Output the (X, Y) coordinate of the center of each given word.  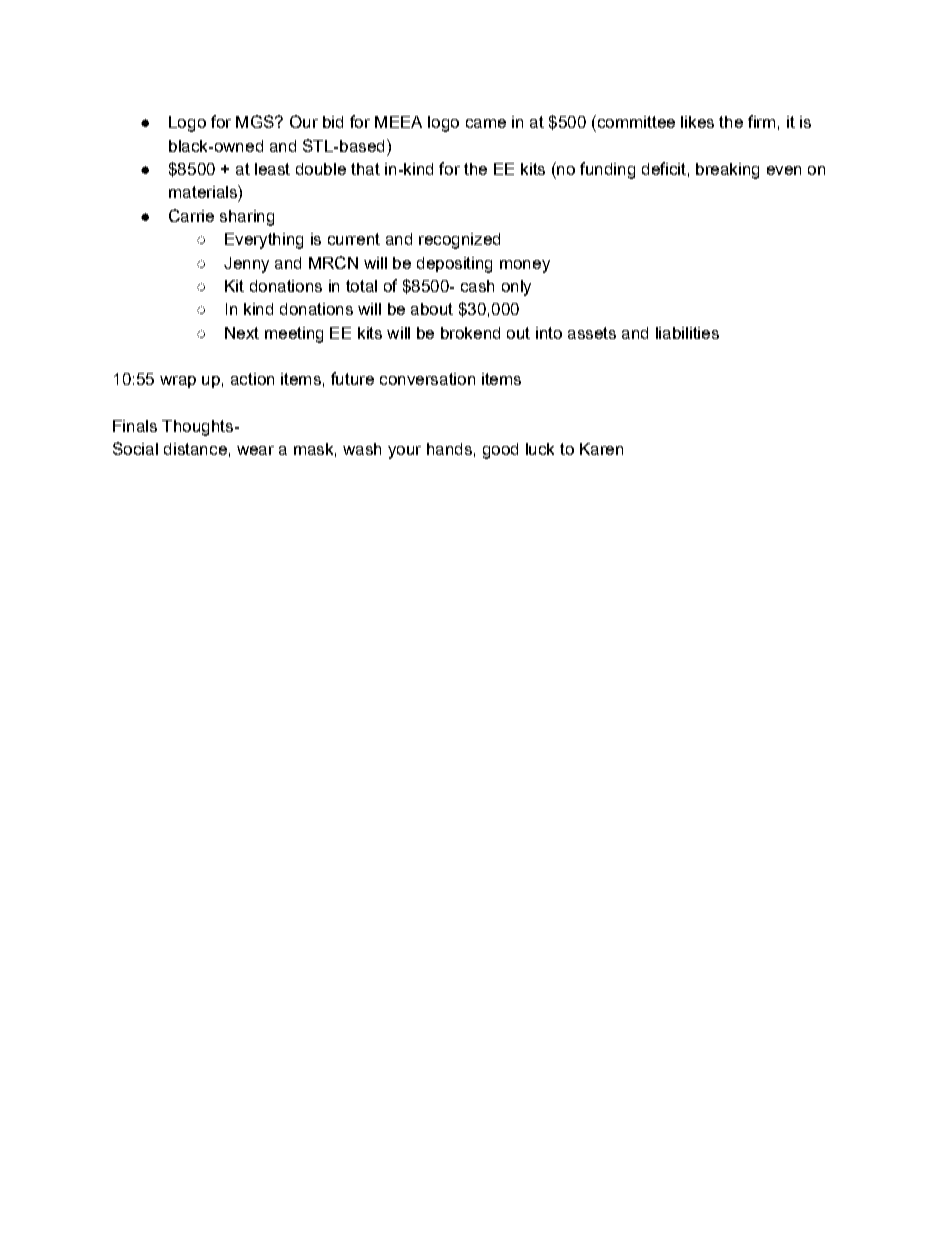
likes (697, 122)
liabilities (687, 333)
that (365, 169)
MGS (256, 121)
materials (204, 191)
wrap (178, 382)
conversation (427, 379)
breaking (727, 171)
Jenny (246, 265)
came (486, 123)
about (432, 309)
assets (592, 333)
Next (242, 333)
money (525, 266)
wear (255, 450)
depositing (454, 265)
